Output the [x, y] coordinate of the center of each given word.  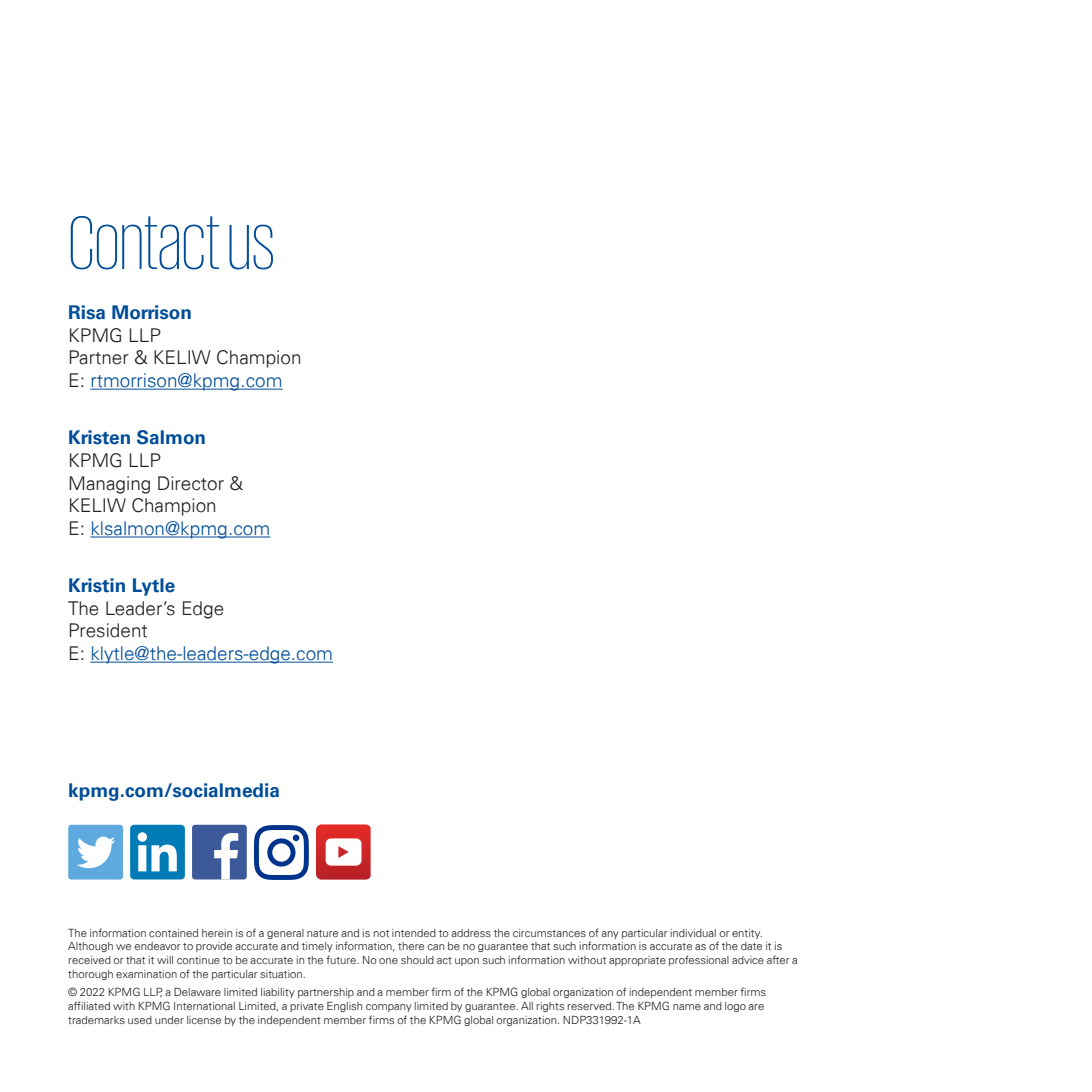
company [389, 1008]
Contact [145, 243]
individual [693, 933]
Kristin [97, 585]
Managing [109, 485]
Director [191, 483]
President [108, 630]
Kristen [99, 437]
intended [414, 933]
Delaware [197, 992]
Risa [87, 312]
